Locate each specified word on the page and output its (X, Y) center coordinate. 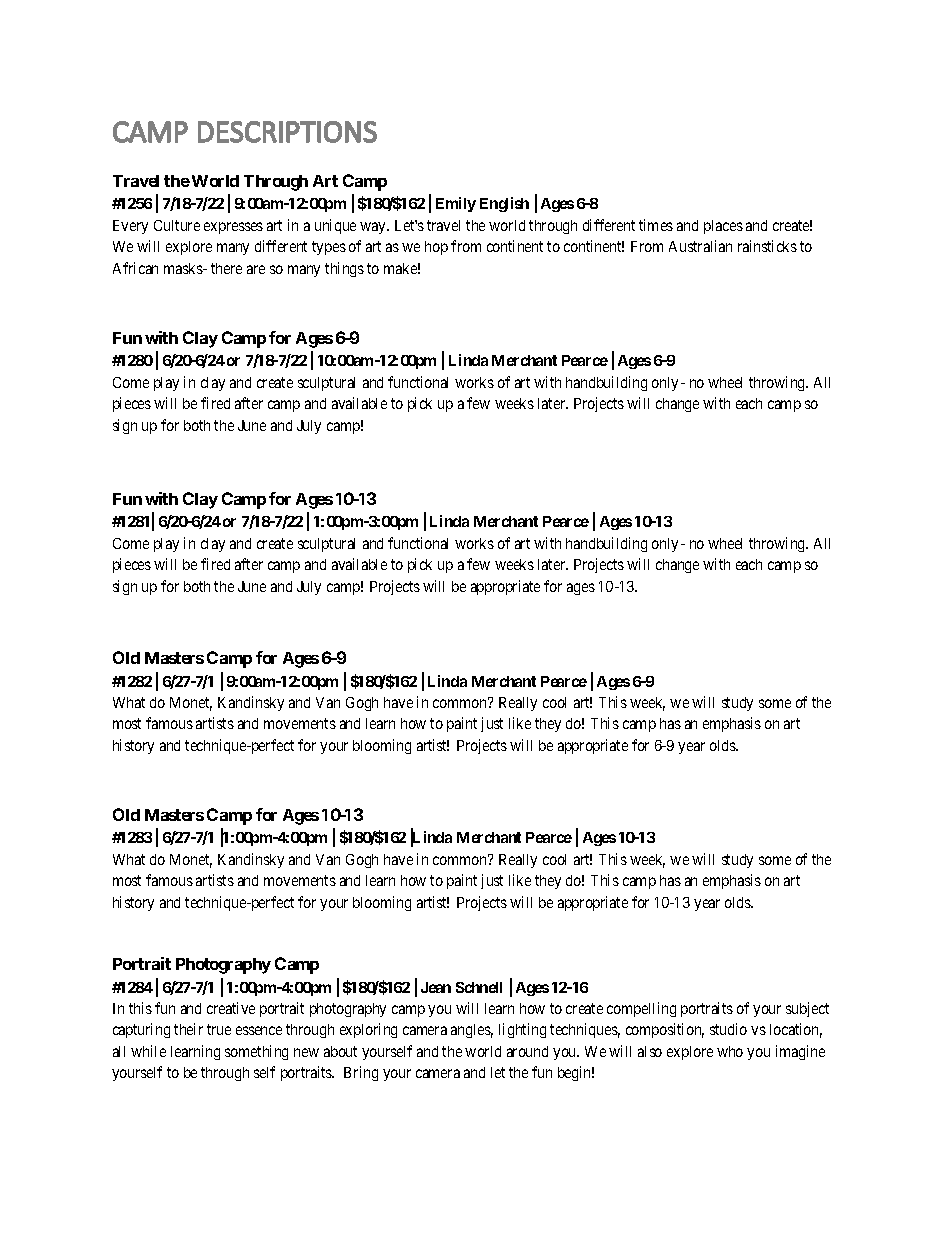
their (188, 1029)
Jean (436, 987)
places (723, 227)
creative (231, 1008)
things (344, 269)
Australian (700, 246)
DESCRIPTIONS (287, 132)
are (256, 269)
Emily (456, 204)
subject (807, 1009)
